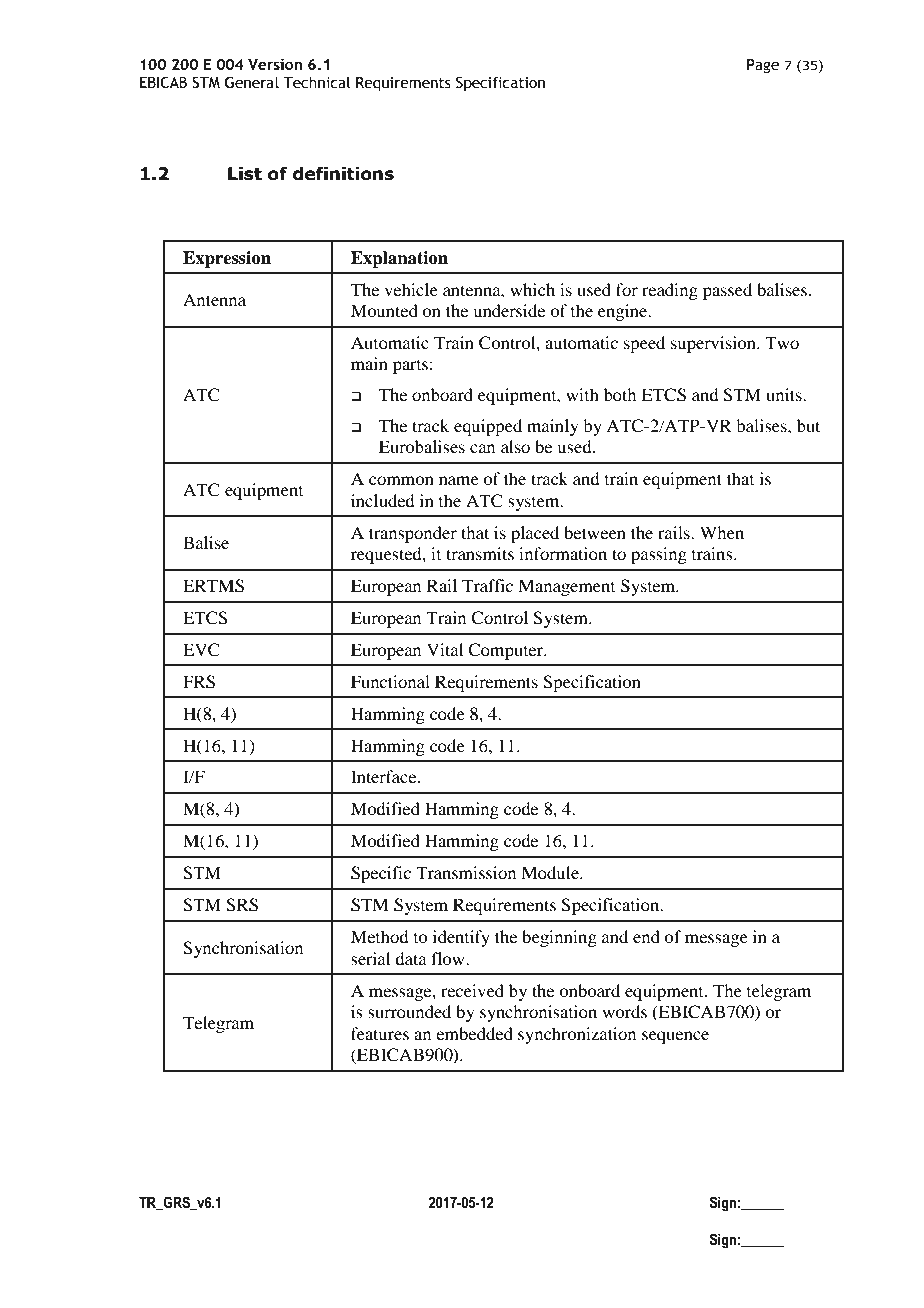 This document has width=924, height=1308. What do you see at coordinates (675, 1037) in the document?
I see `sequence` at bounding box center [675, 1037].
